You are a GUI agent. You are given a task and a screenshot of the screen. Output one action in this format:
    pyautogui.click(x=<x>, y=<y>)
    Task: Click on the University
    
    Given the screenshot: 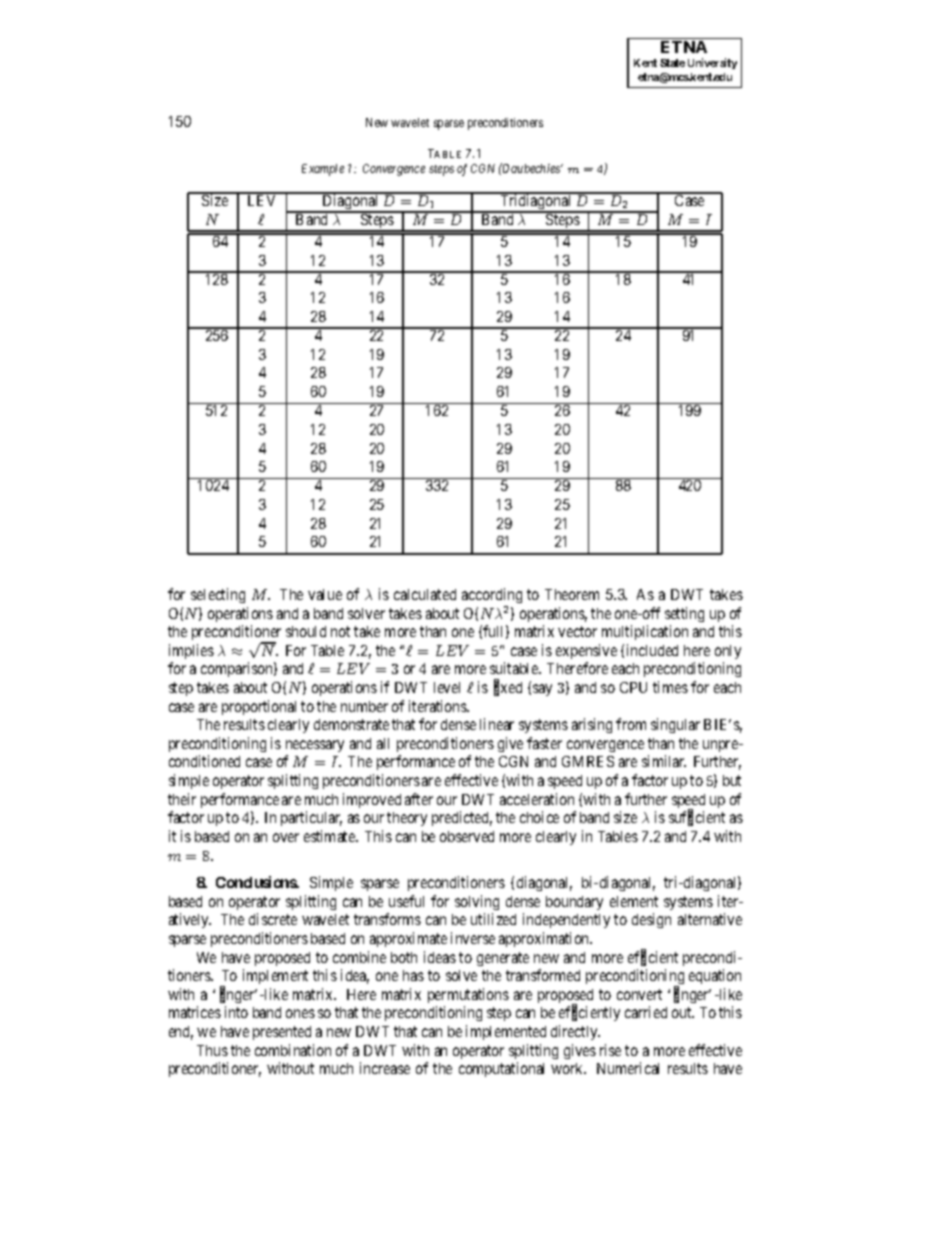 What is the action you would take?
    pyautogui.click(x=712, y=63)
